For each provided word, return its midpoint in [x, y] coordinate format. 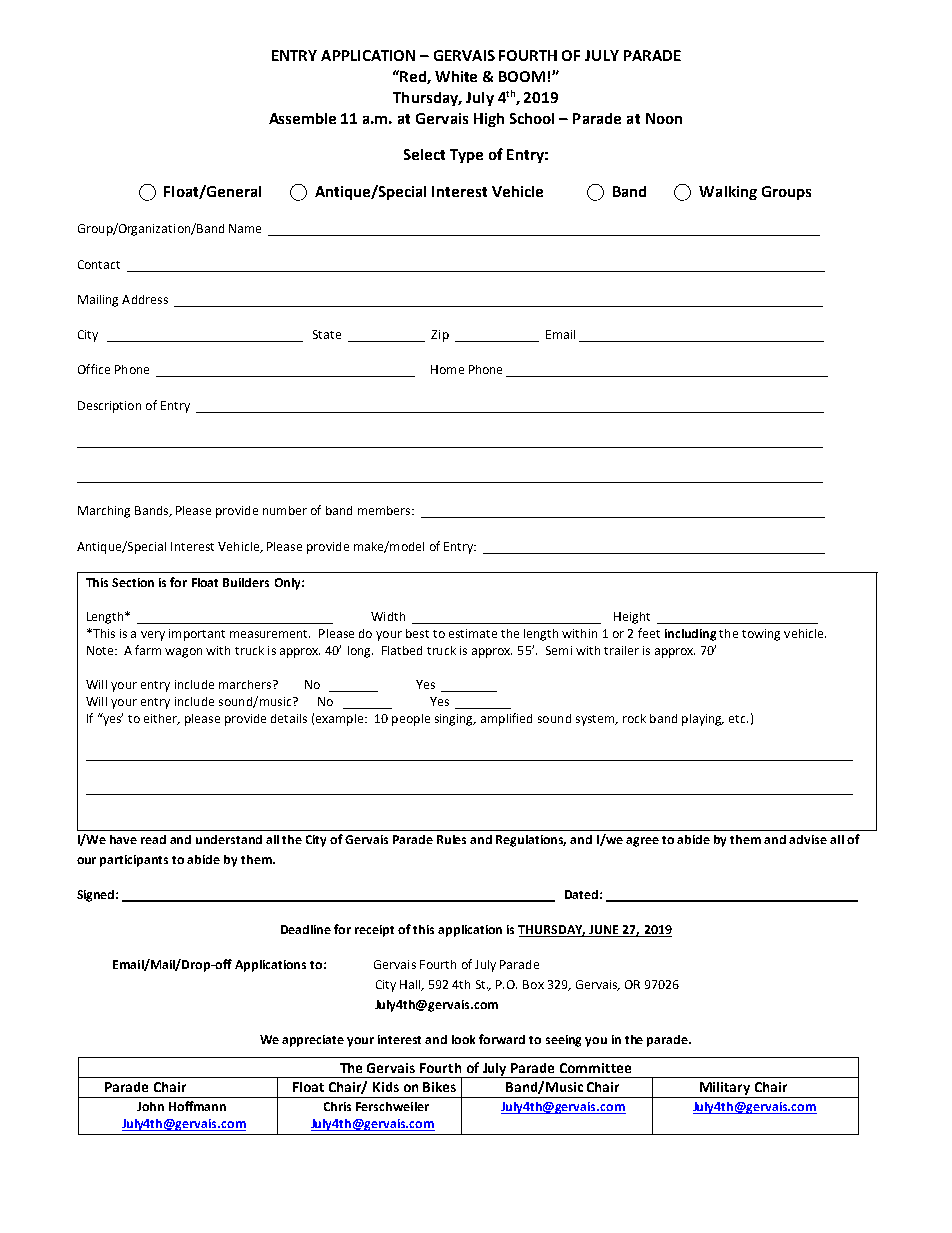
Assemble [302, 118]
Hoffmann [197, 1106]
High [489, 120]
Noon [664, 118]
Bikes [439, 1087]
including [690, 635]
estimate [473, 633]
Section [133, 582]
